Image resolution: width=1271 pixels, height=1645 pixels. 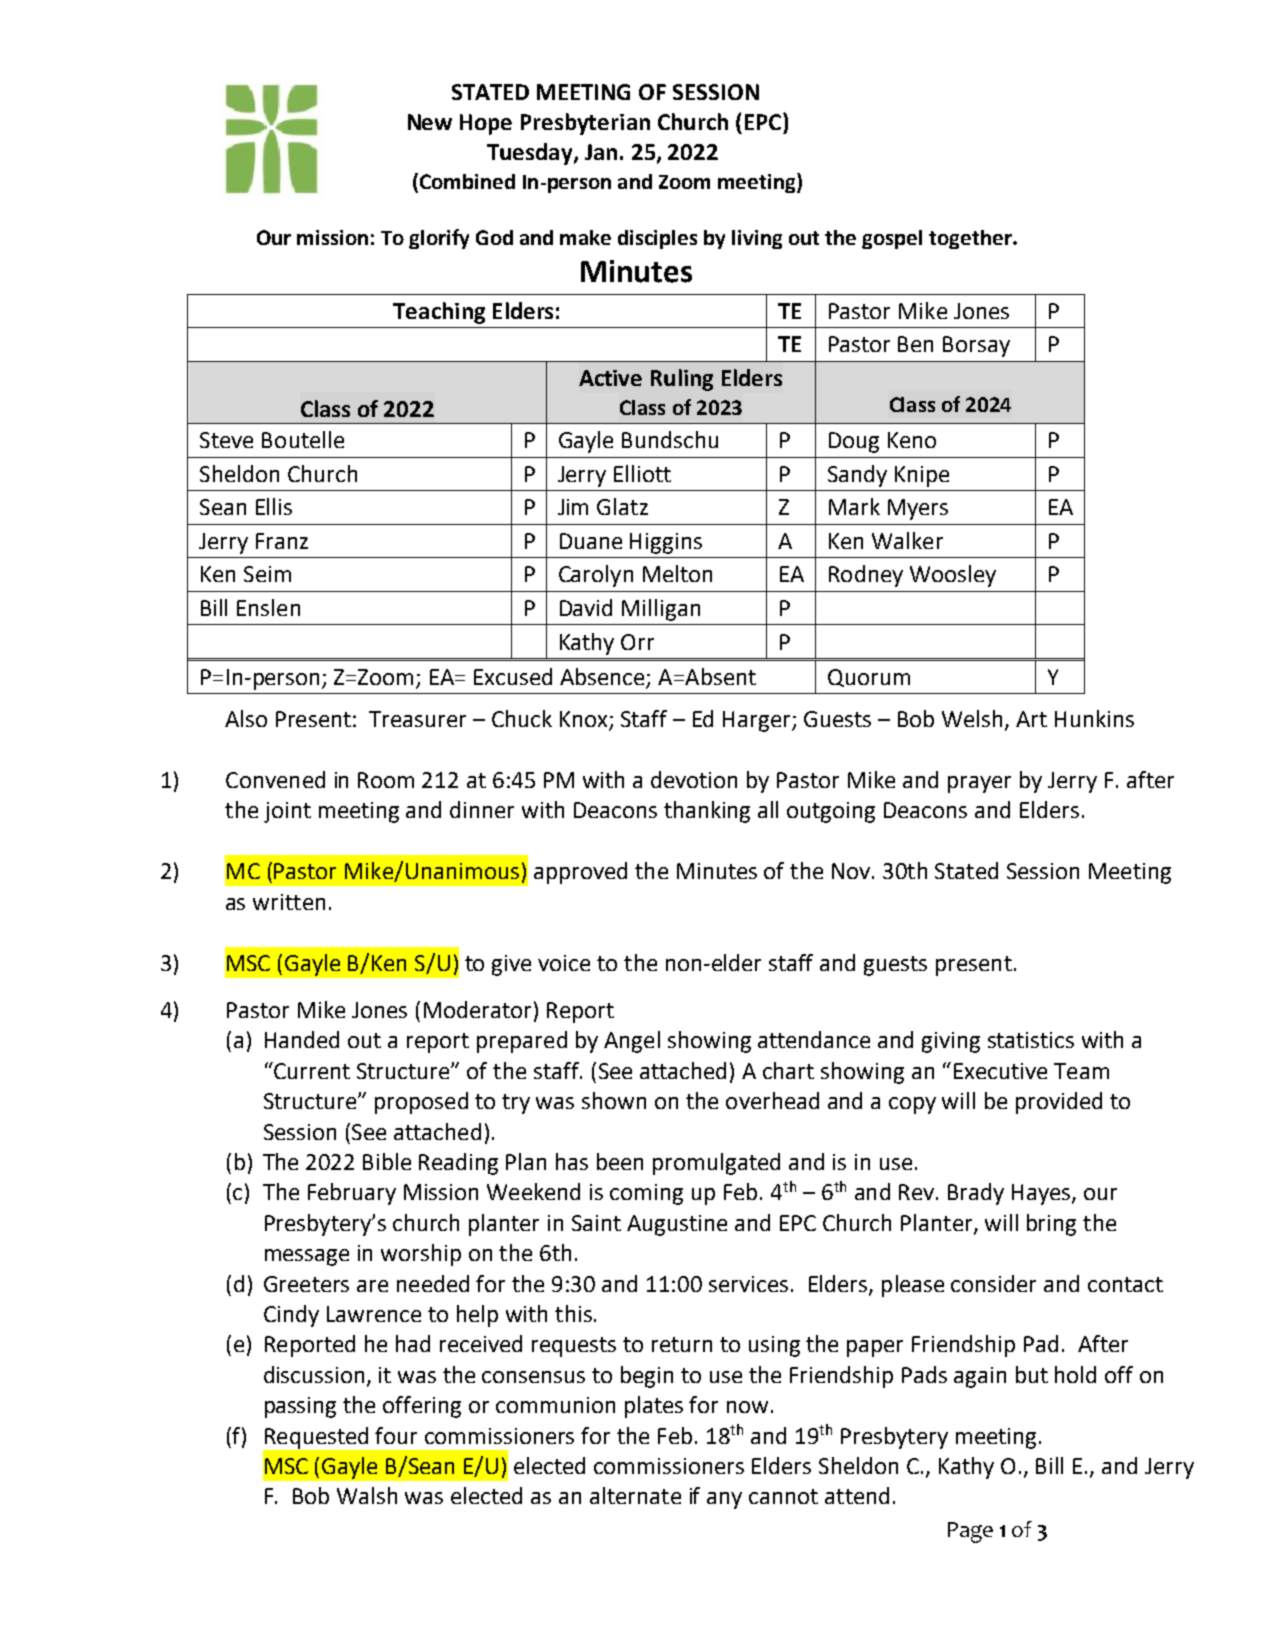 I want to click on Steve, so click(x=226, y=440).
